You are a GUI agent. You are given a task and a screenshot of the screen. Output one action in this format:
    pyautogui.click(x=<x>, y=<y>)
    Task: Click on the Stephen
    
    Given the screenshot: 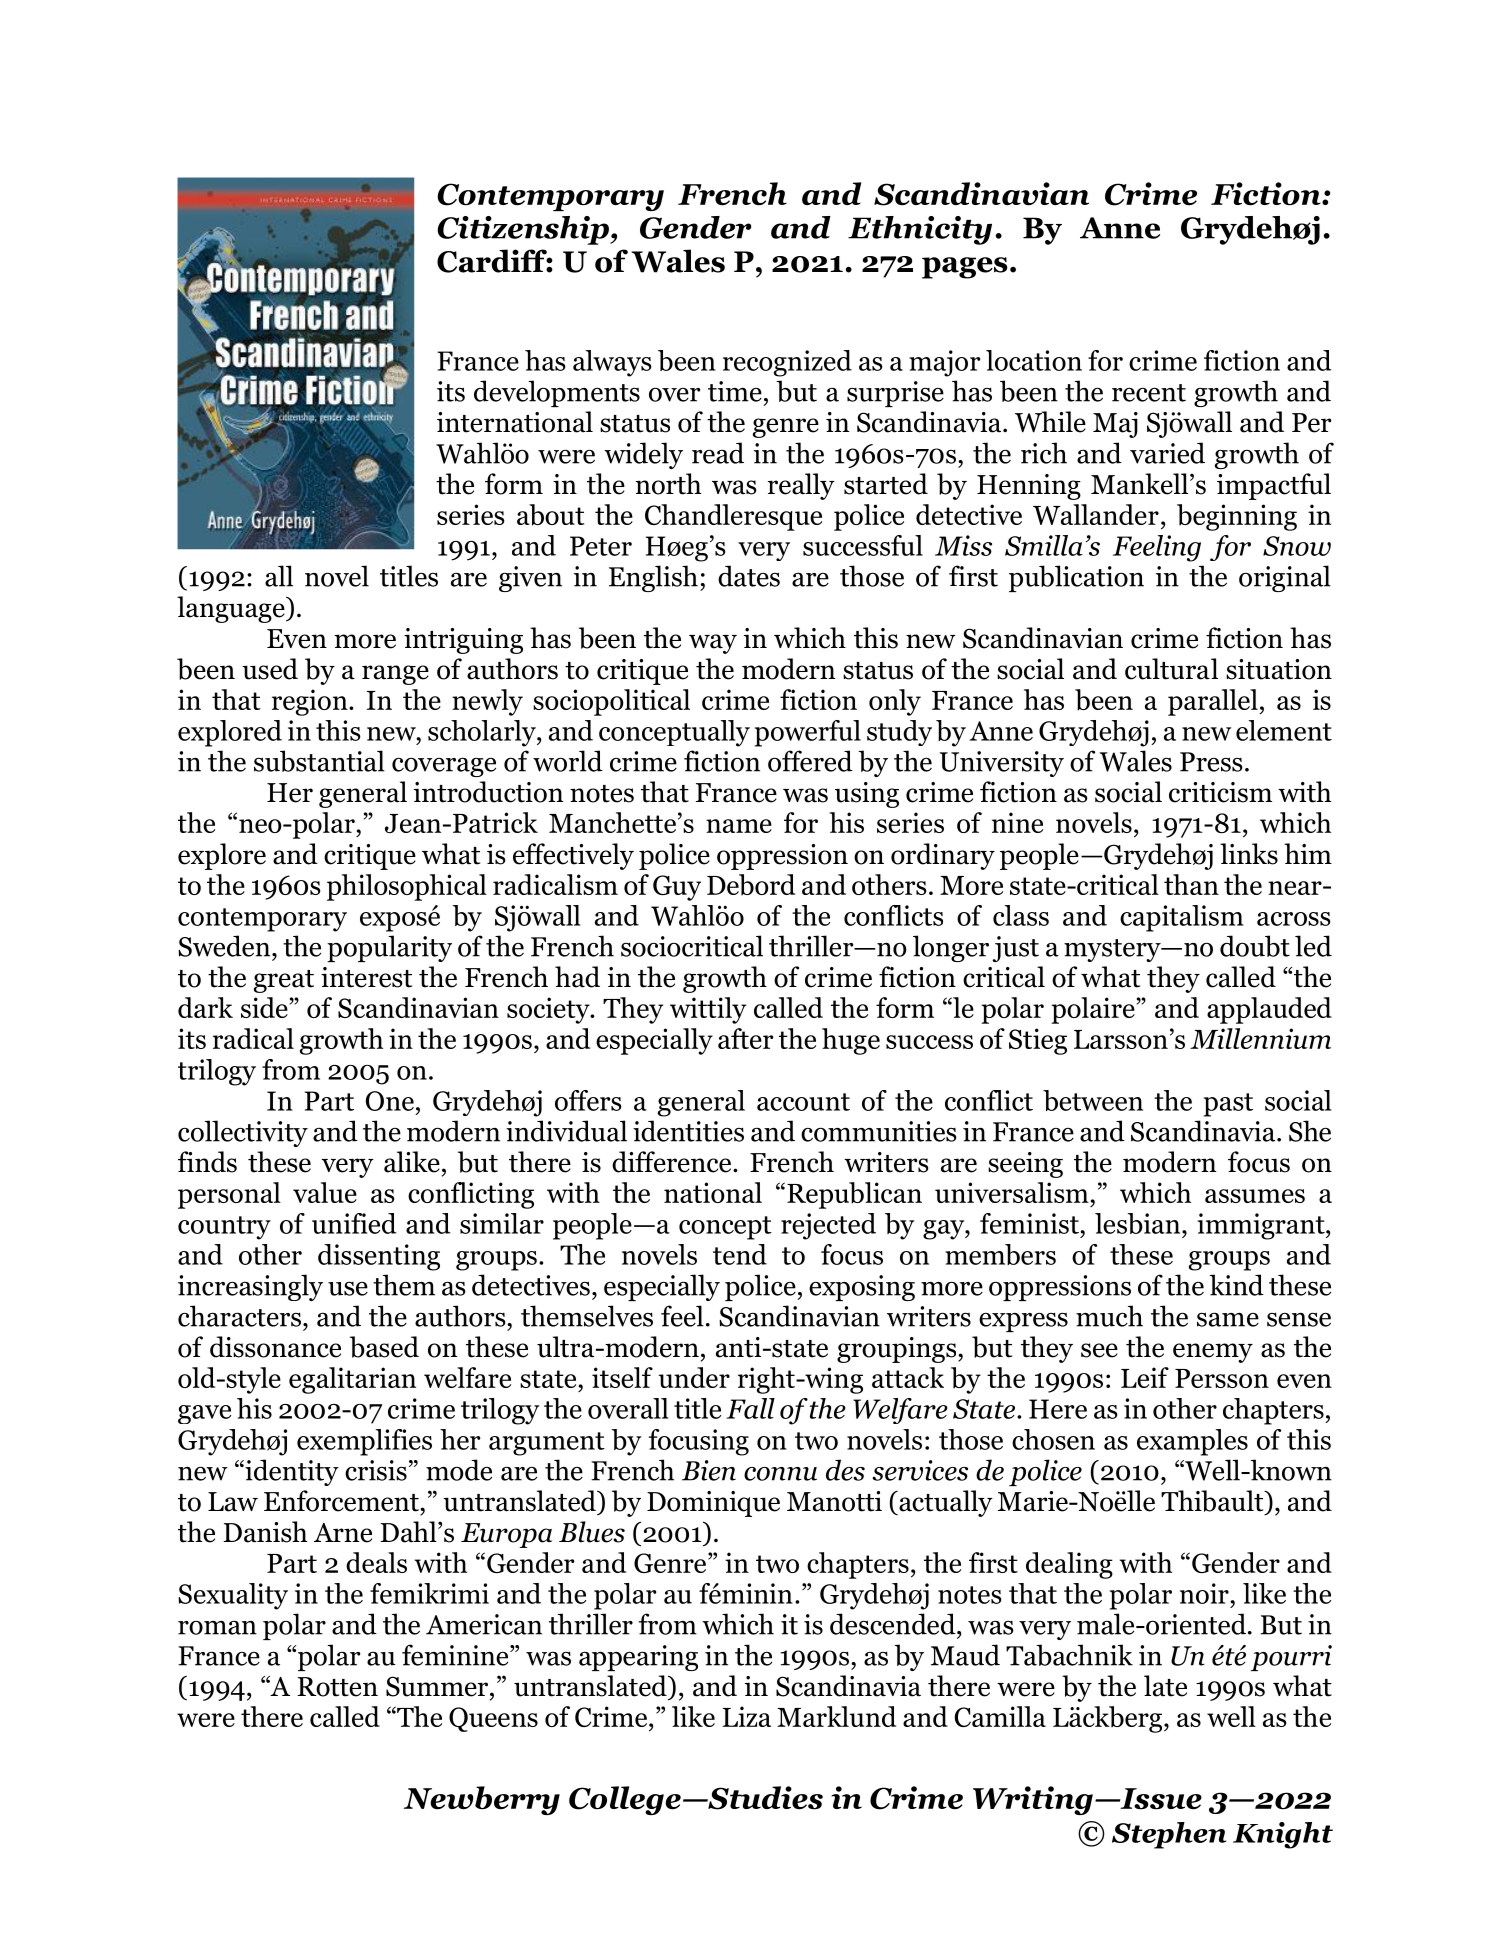 What is the action you would take?
    pyautogui.click(x=1169, y=1835)
